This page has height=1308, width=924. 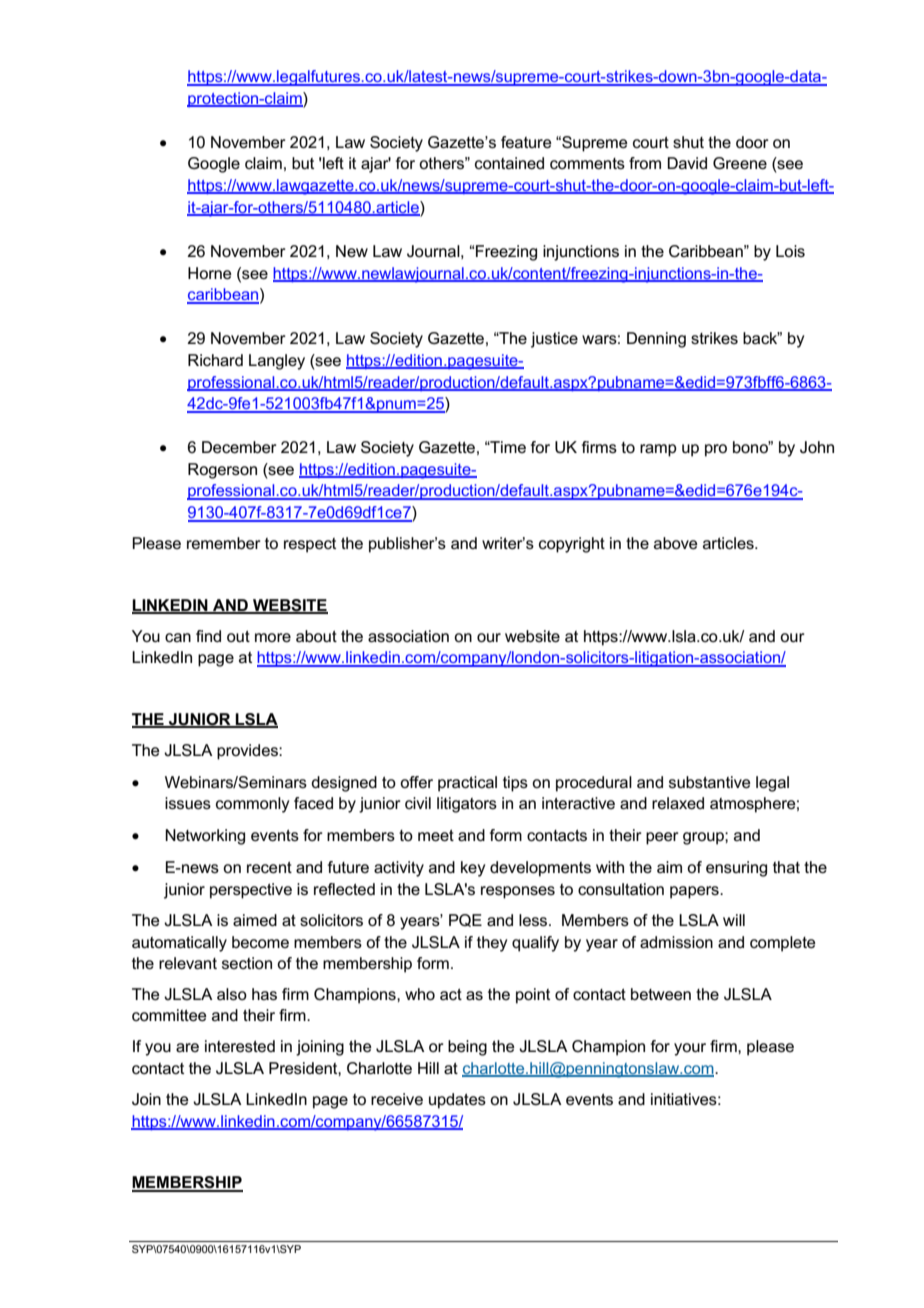 What do you see at coordinates (269, 867) in the page?
I see `recent` at bounding box center [269, 867].
